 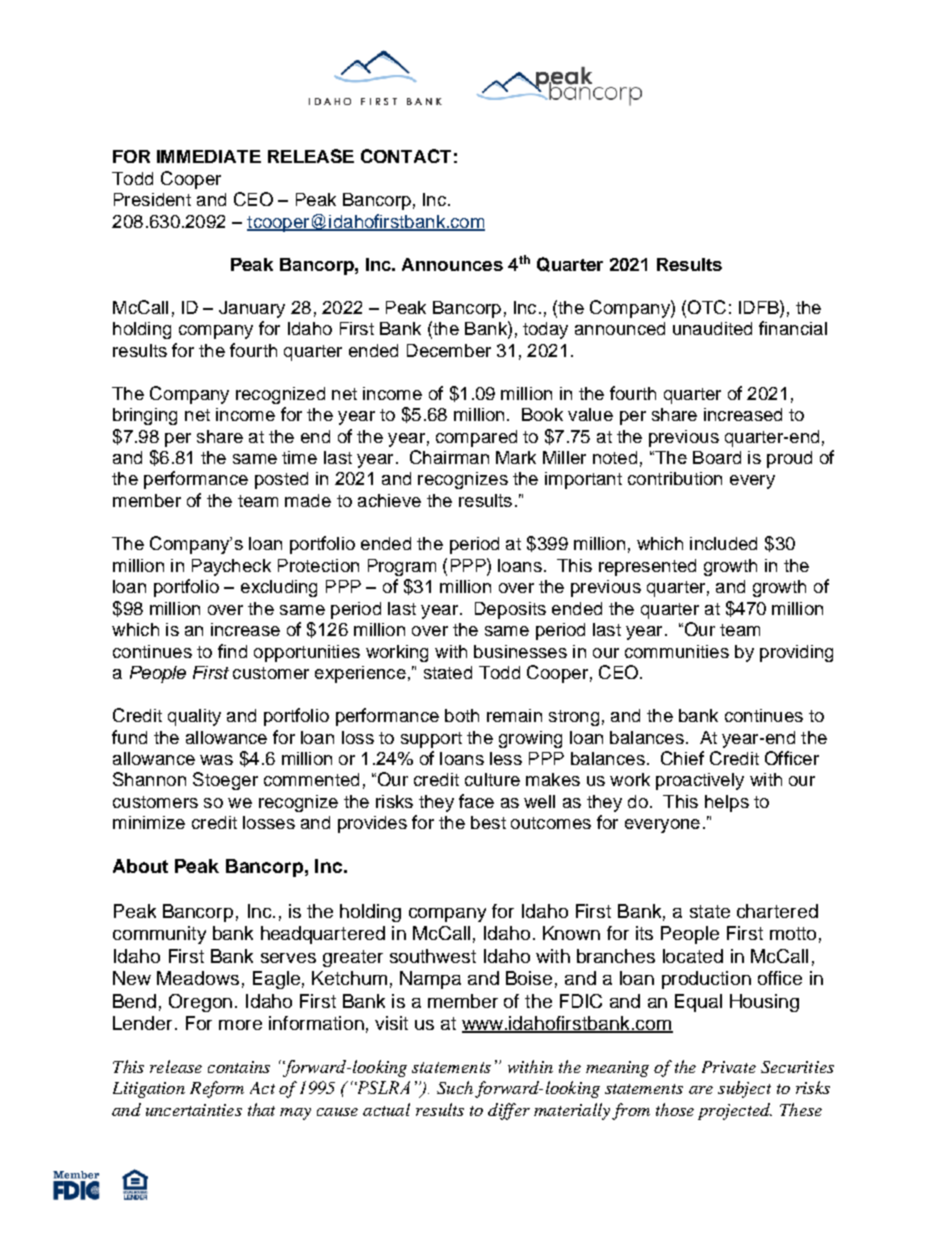 I want to click on Reform, so click(x=217, y=1089).
